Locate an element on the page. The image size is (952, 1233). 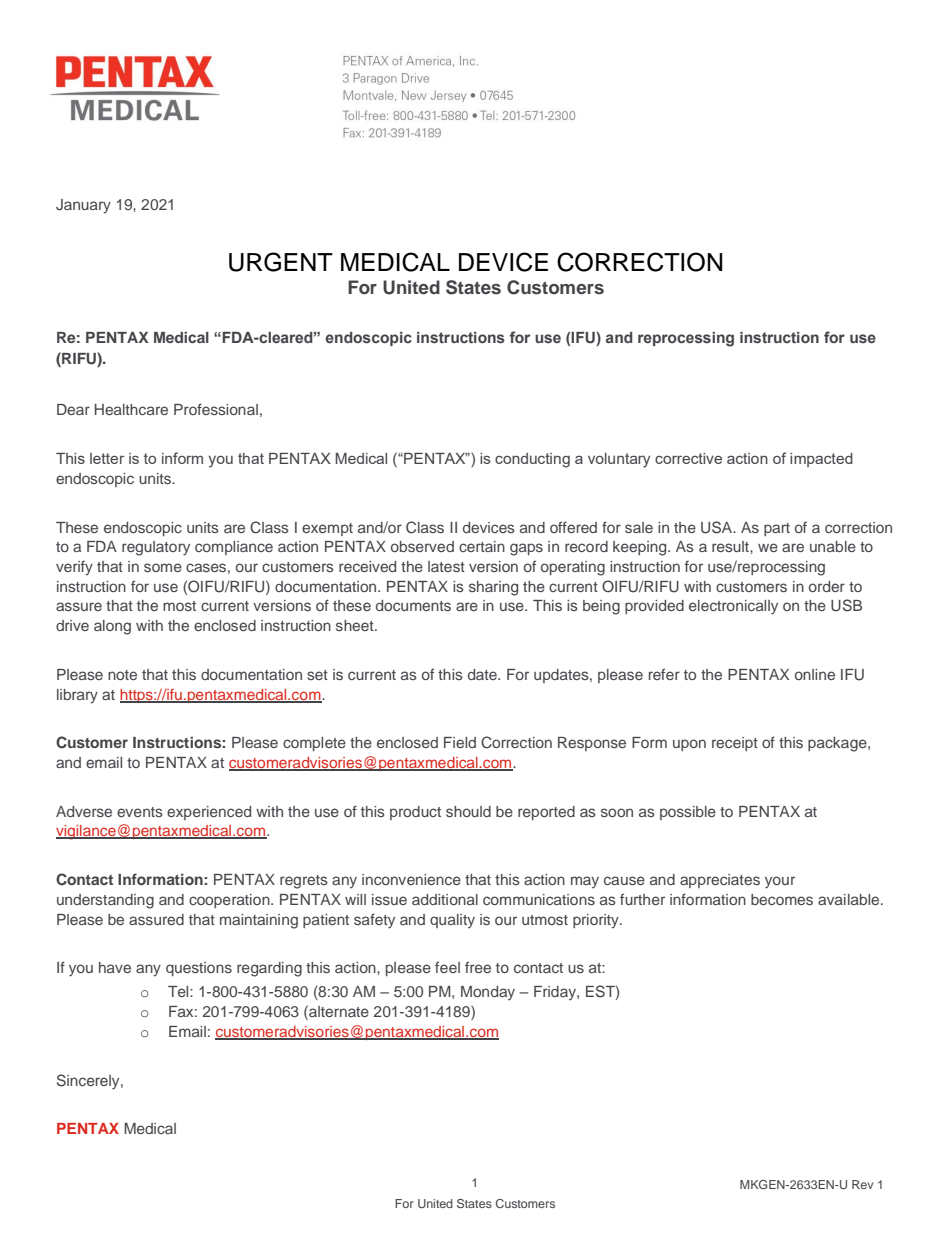
should is located at coordinates (468, 811).
